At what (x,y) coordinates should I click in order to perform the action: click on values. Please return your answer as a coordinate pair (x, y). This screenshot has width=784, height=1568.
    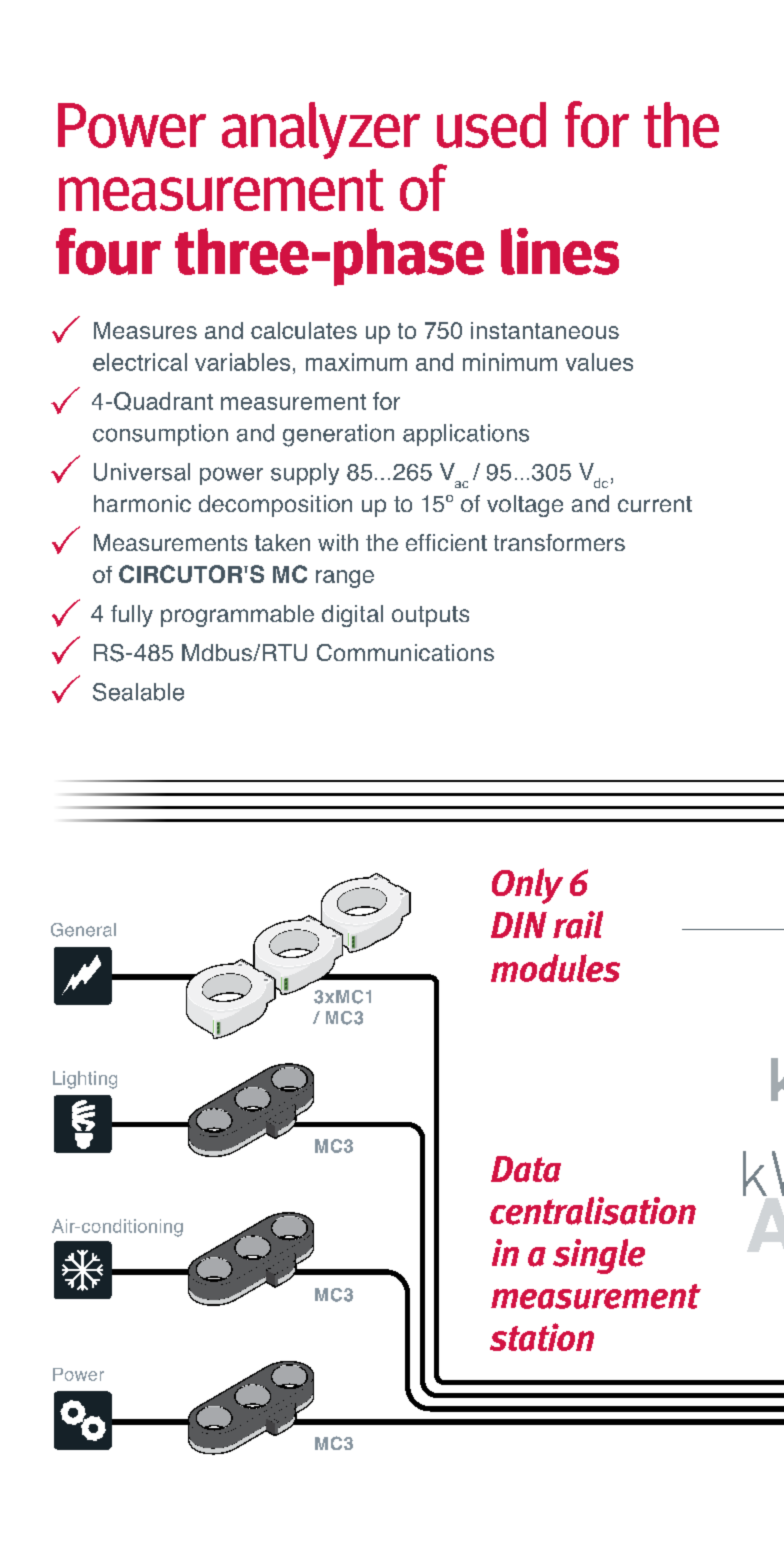
    Looking at the image, I should click on (599, 362).
